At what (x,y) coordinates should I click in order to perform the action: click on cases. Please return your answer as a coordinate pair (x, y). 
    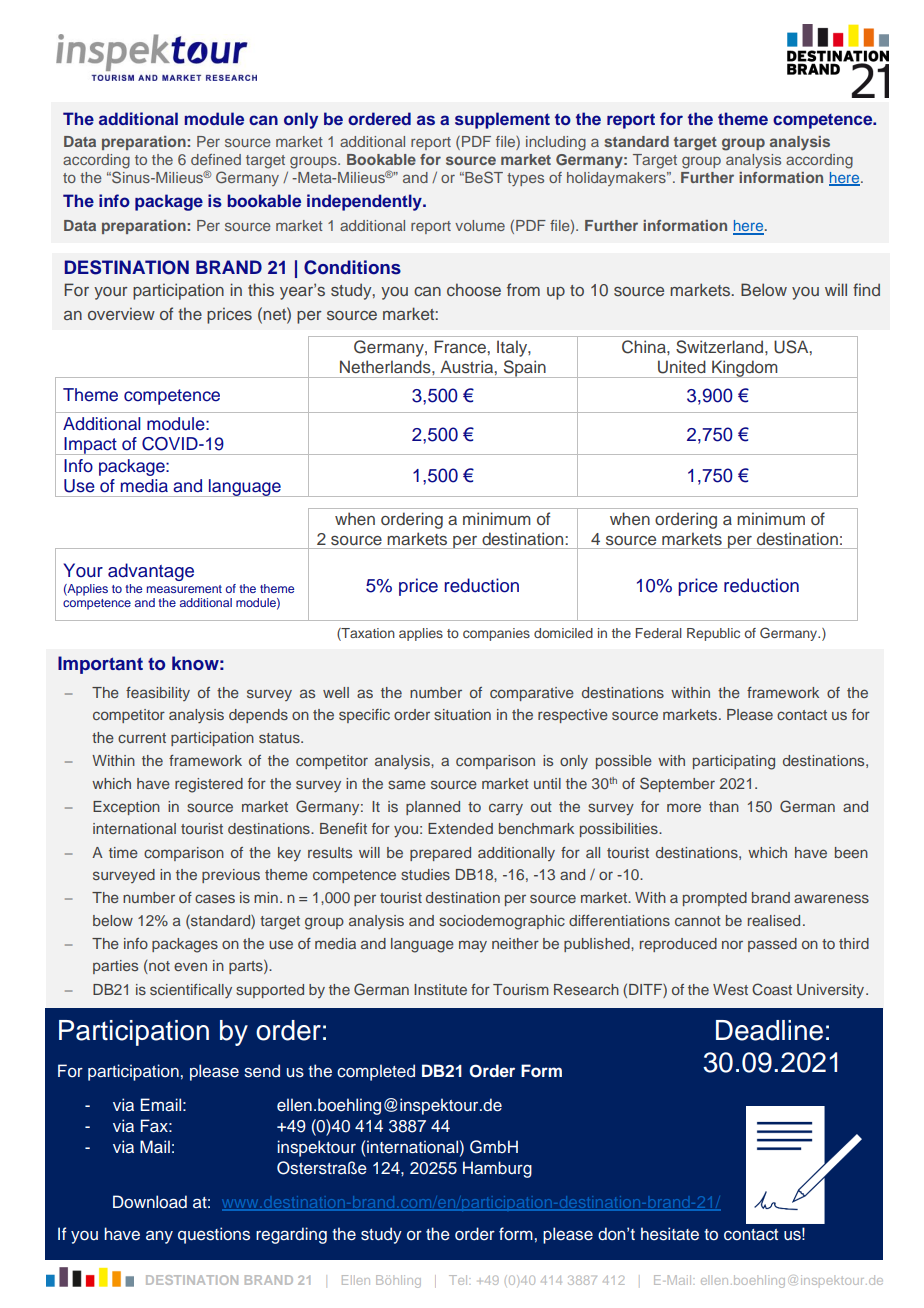
    Looking at the image, I should click on (215, 898).
